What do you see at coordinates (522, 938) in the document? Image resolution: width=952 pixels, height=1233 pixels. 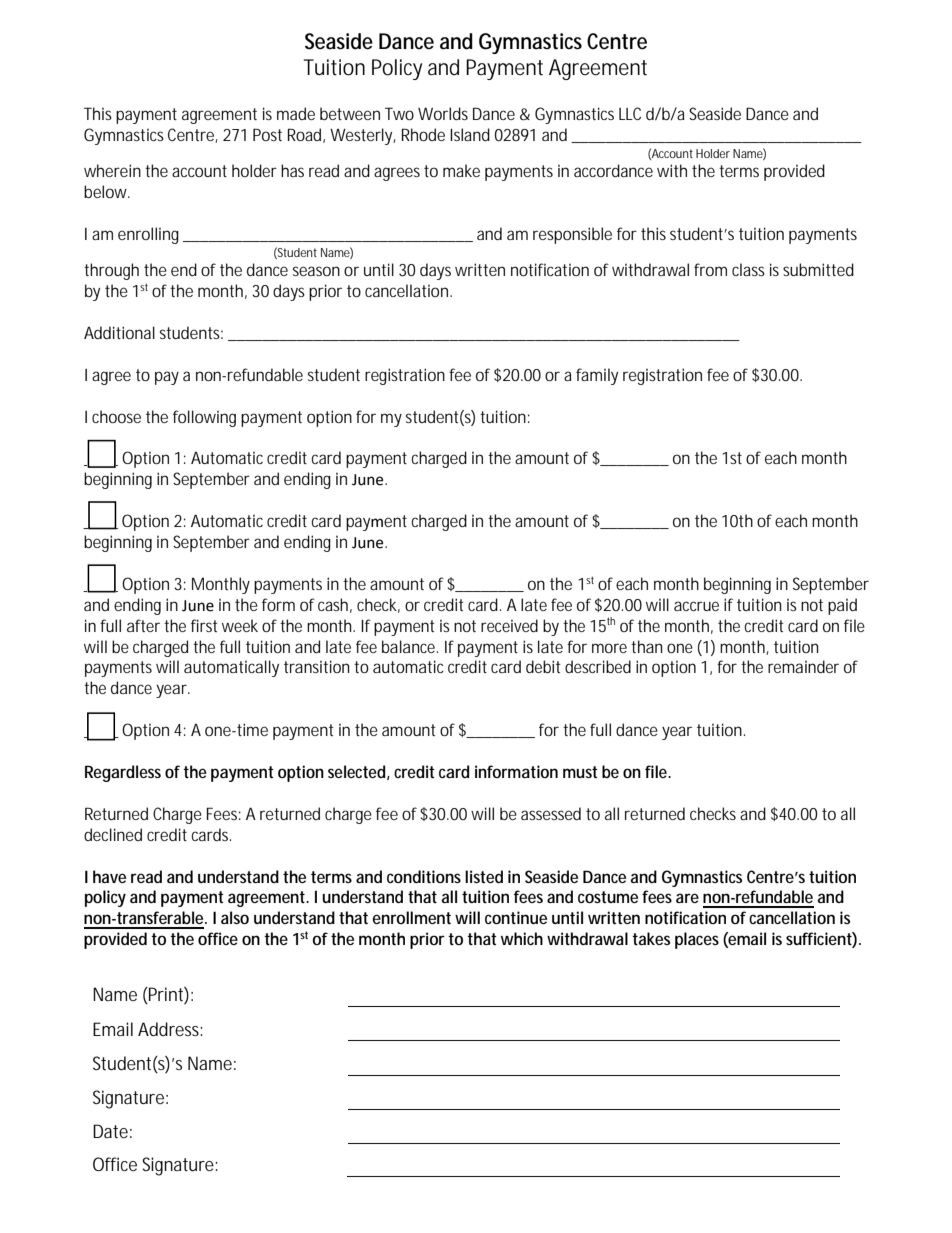 I see `which` at bounding box center [522, 938].
